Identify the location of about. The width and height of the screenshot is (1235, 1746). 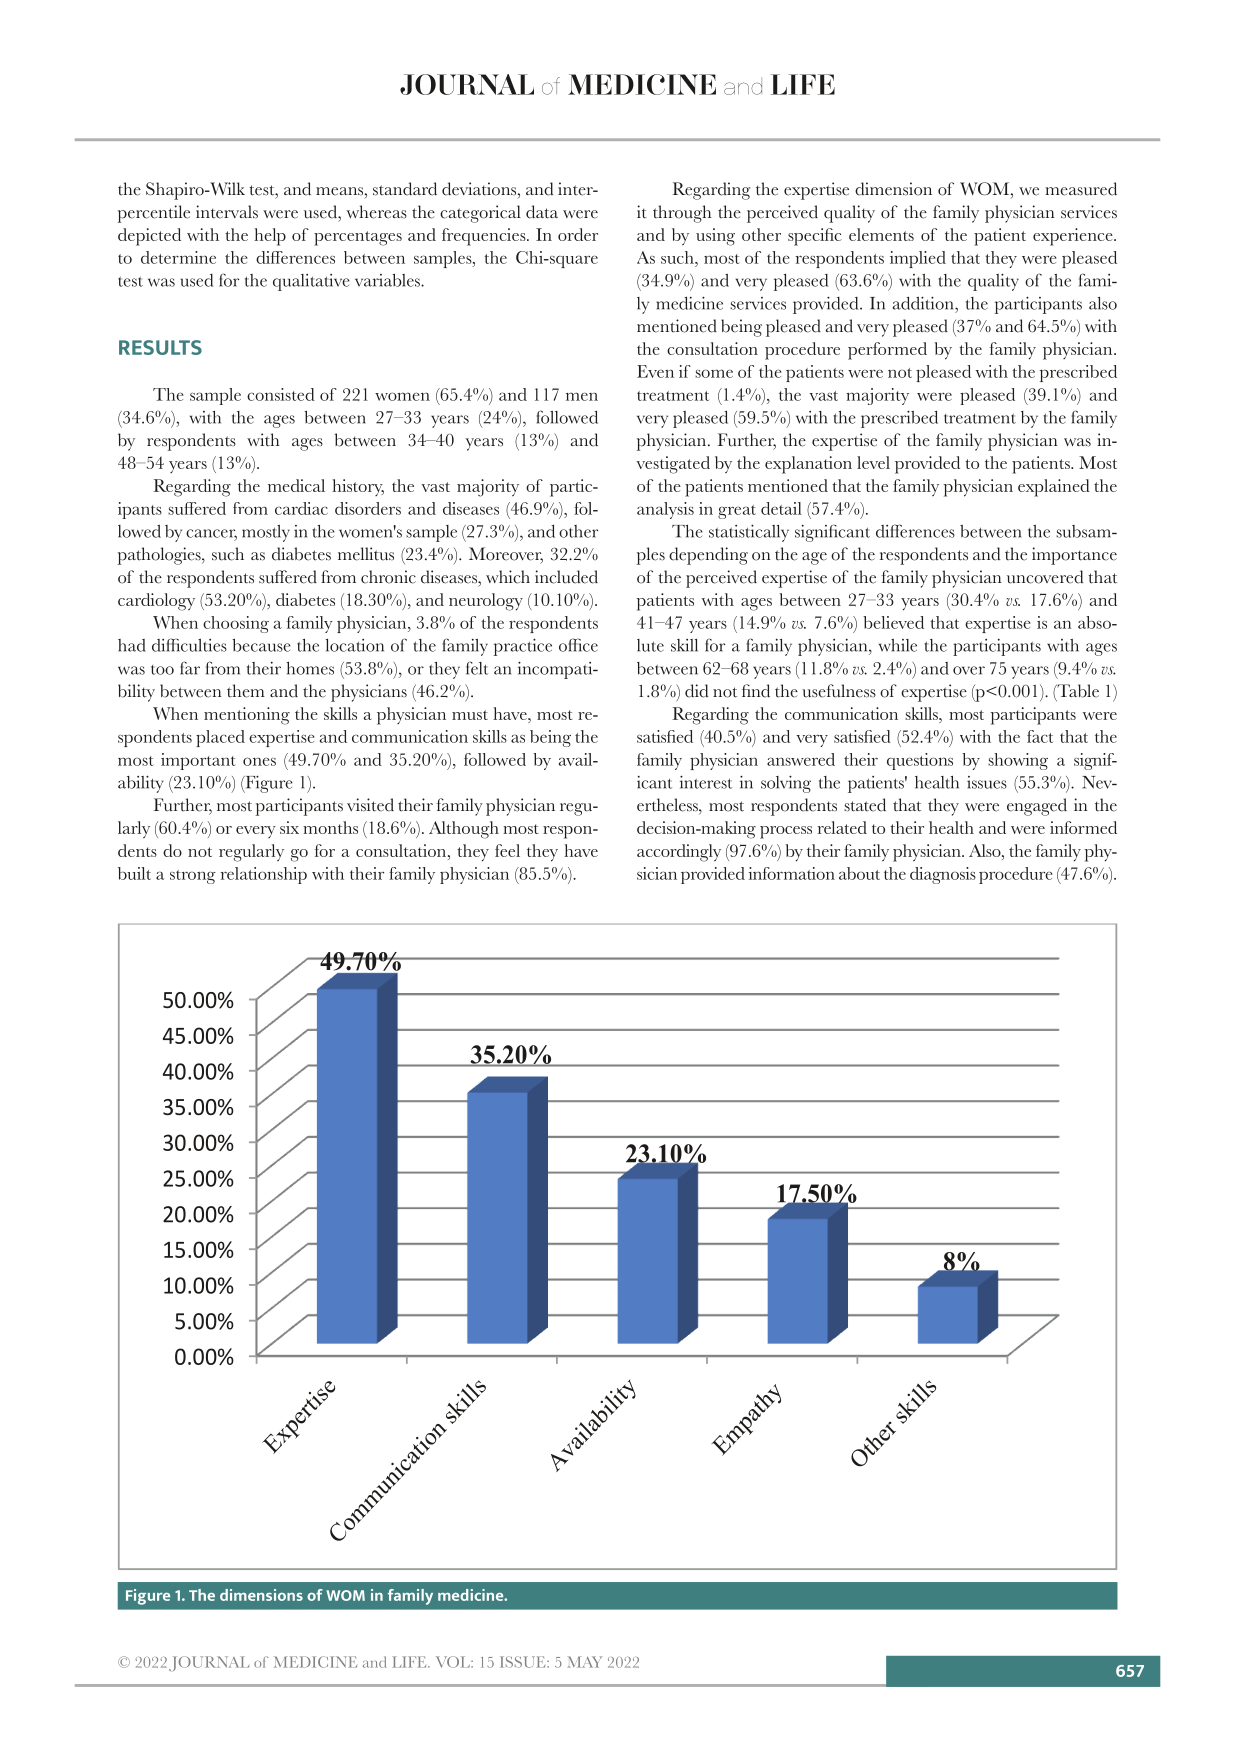
(859, 873).
